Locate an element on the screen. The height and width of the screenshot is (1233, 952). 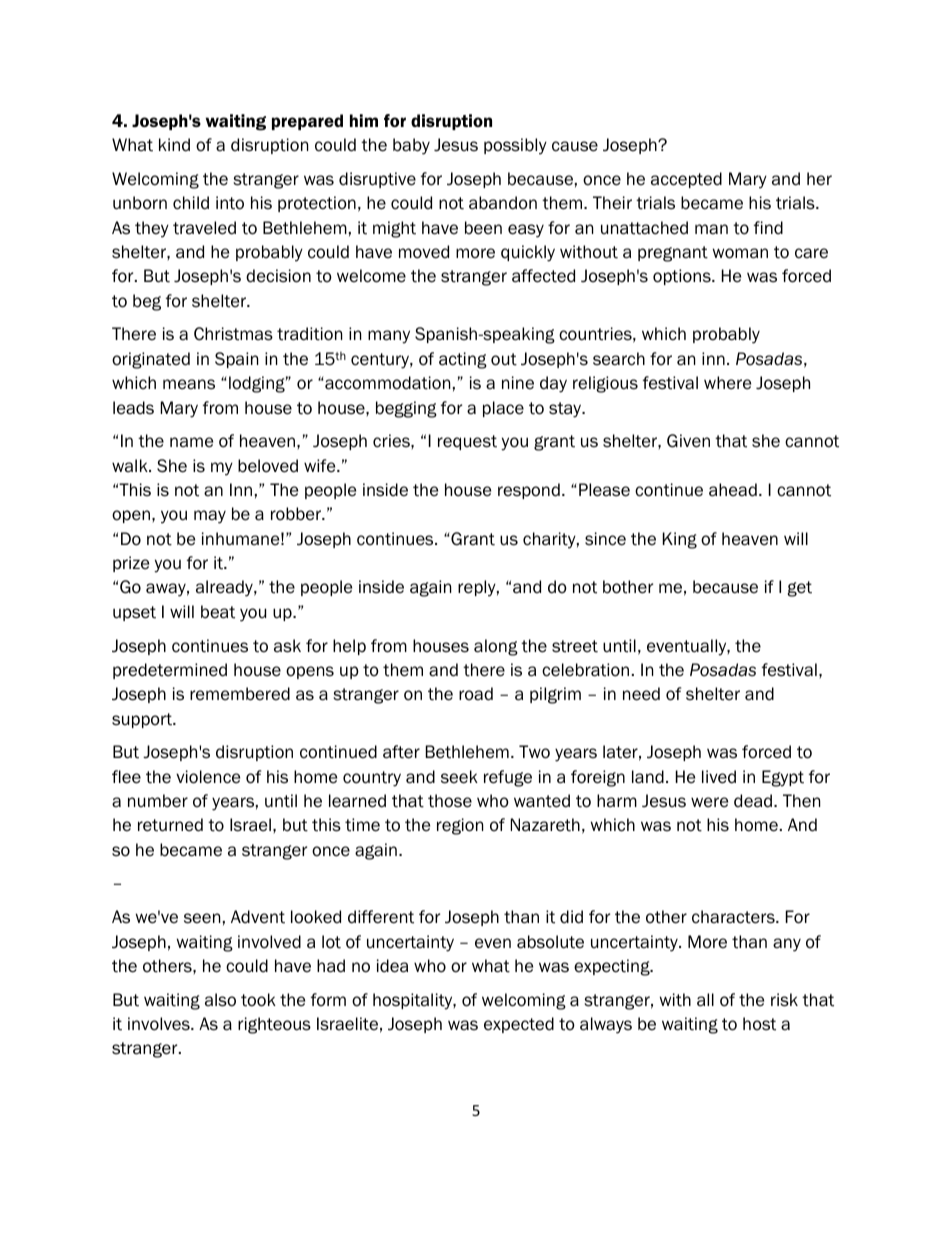
also is located at coordinates (220, 1000).
